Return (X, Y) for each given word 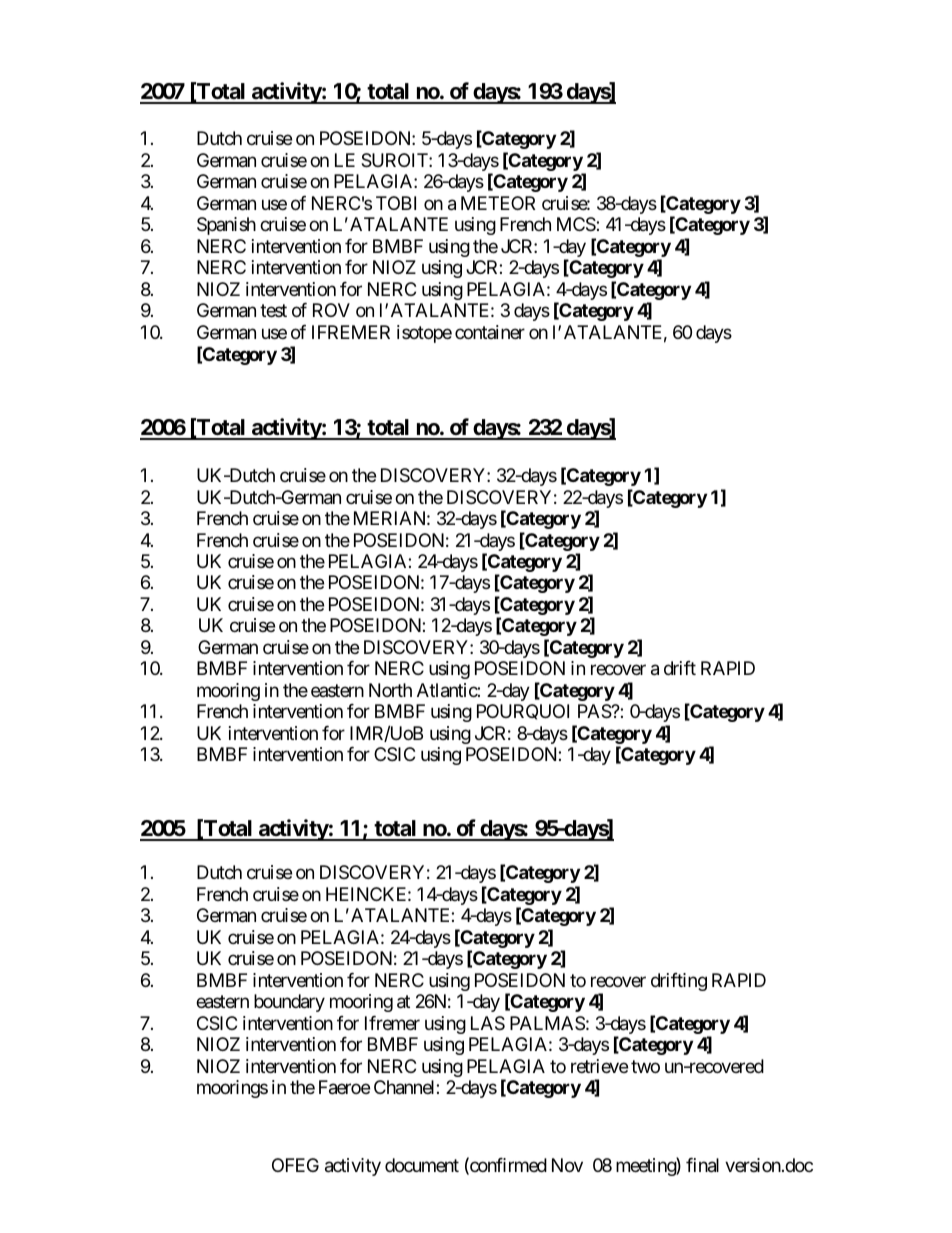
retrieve (599, 1066)
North (390, 690)
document (422, 1165)
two (645, 1066)
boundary (289, 1003)
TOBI (396, 203)
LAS (488, 1023)
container (490, 332)
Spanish (226, 226)
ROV (331, 310)
